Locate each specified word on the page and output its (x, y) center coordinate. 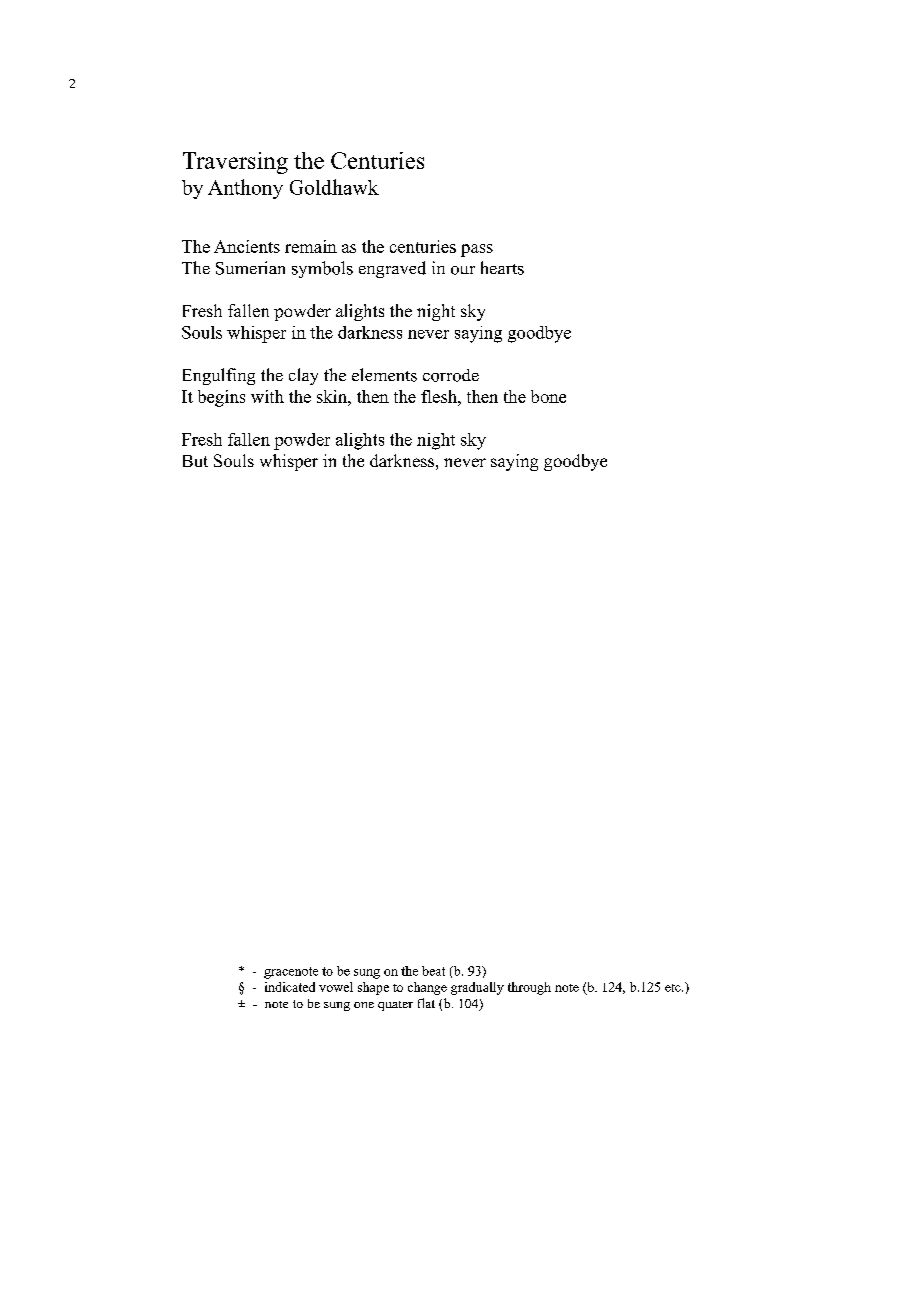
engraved (392, 269)
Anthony (245, 189)
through (529, 988)
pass (477, 250)
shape (373, 988)
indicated (290, 987)
